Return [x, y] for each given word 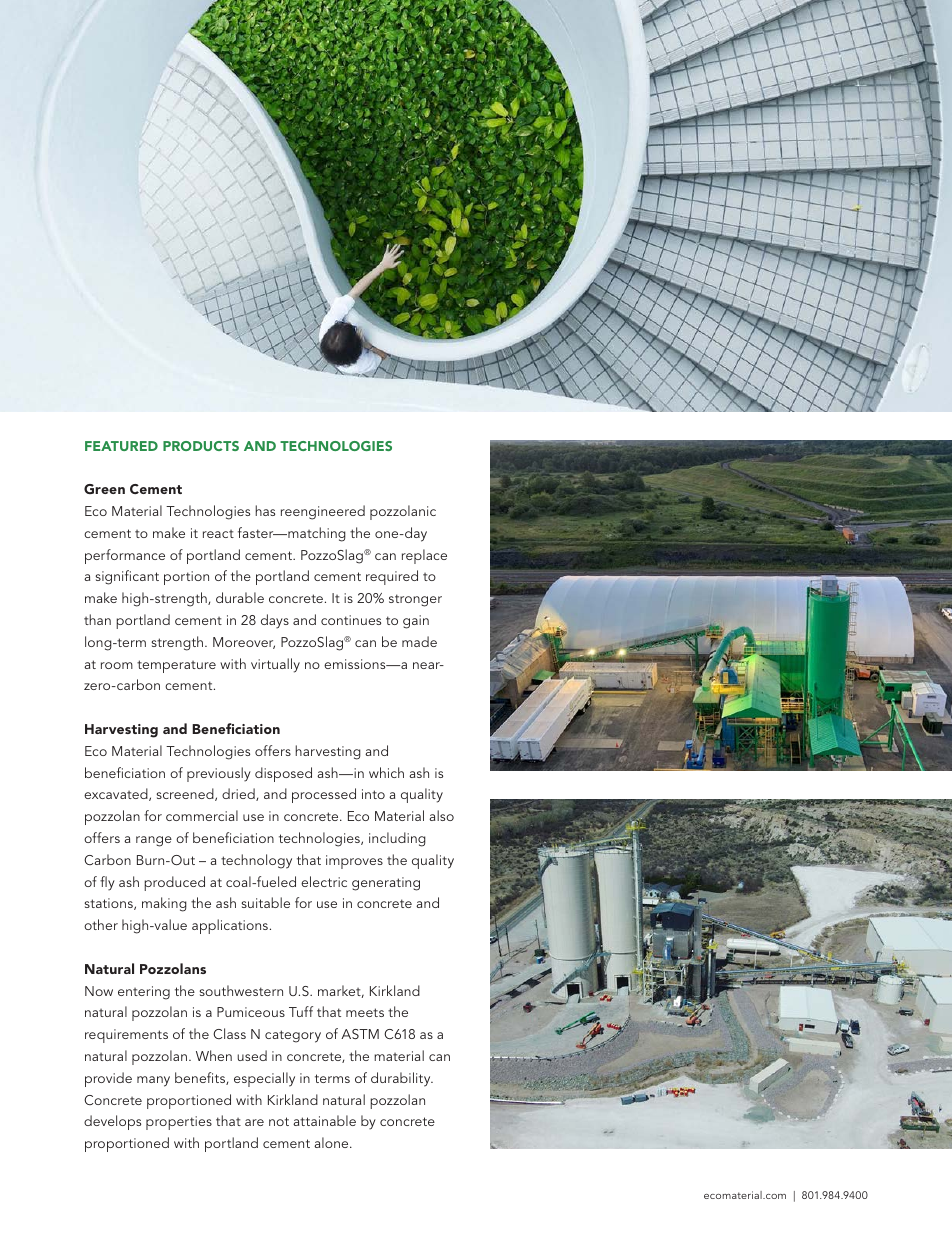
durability [402, 1079]
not [279, 1121]
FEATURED [121, 446]
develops [112, 1122]
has [265, 510]
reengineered [323, 512]
